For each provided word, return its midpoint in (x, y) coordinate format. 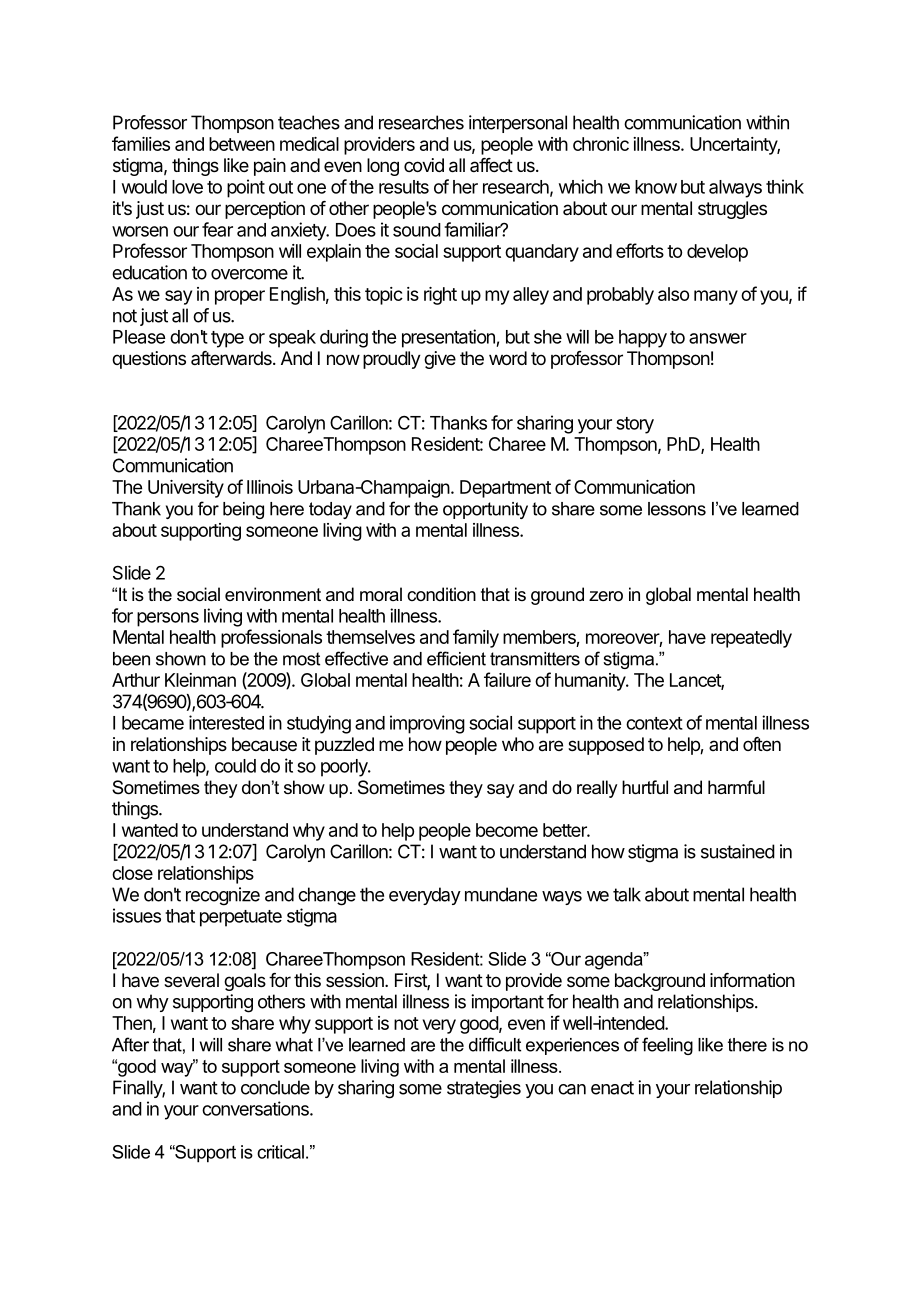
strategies (484, 1089)
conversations (256, 1108)
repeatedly (751, 639)
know (656, 187)
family (476, 638)
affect (491, 165)
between (242, 144)
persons (168, 619)
